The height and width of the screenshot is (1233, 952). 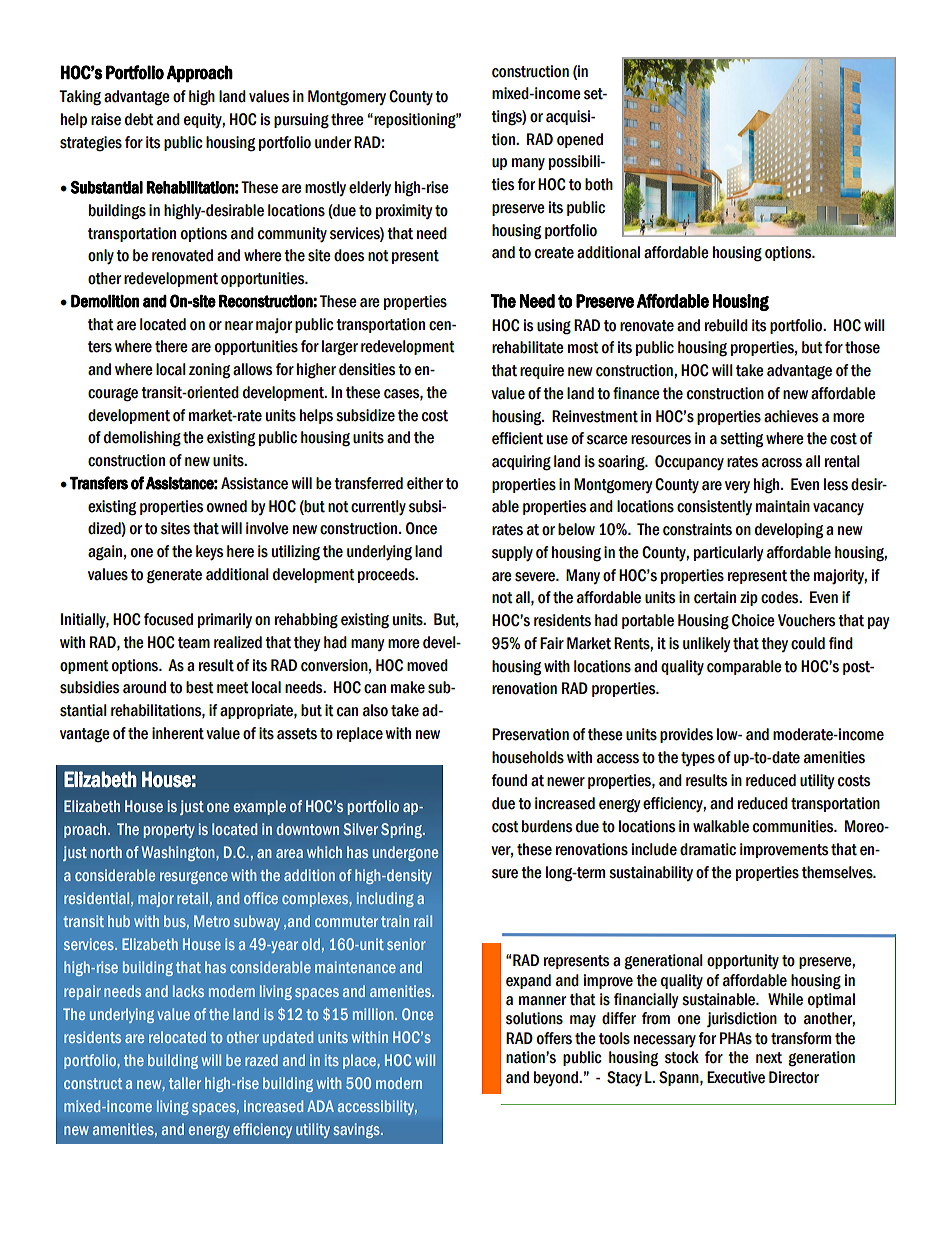 What do you see at coordinates (185, 1083) in the screenshot?
I see `taller` at bounding box center [185, 1083].
